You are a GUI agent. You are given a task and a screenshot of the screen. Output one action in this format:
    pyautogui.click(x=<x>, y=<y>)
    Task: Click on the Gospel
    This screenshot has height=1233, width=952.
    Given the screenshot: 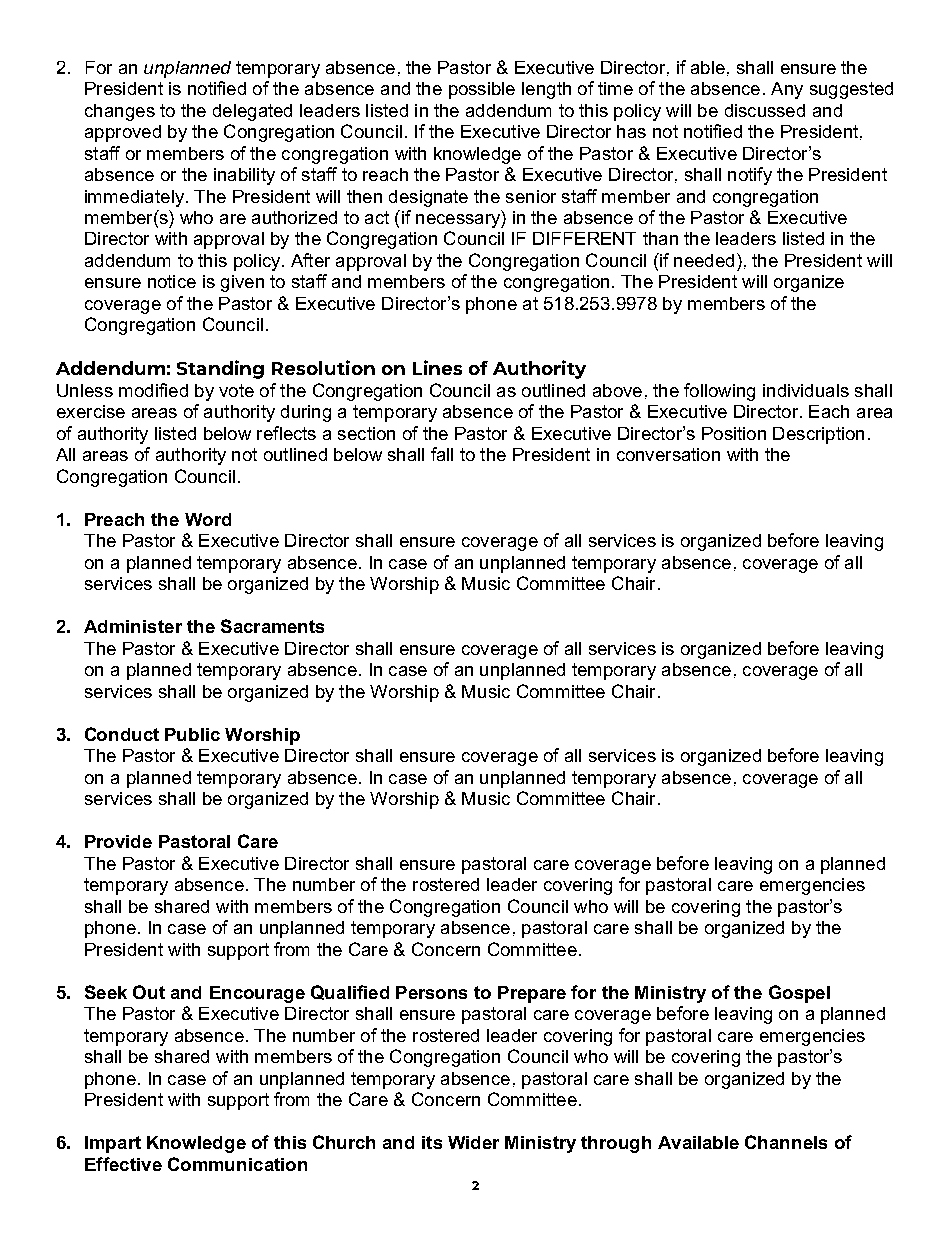 What is the action you would take?
    pyautogui.click(x=799, y=994)
